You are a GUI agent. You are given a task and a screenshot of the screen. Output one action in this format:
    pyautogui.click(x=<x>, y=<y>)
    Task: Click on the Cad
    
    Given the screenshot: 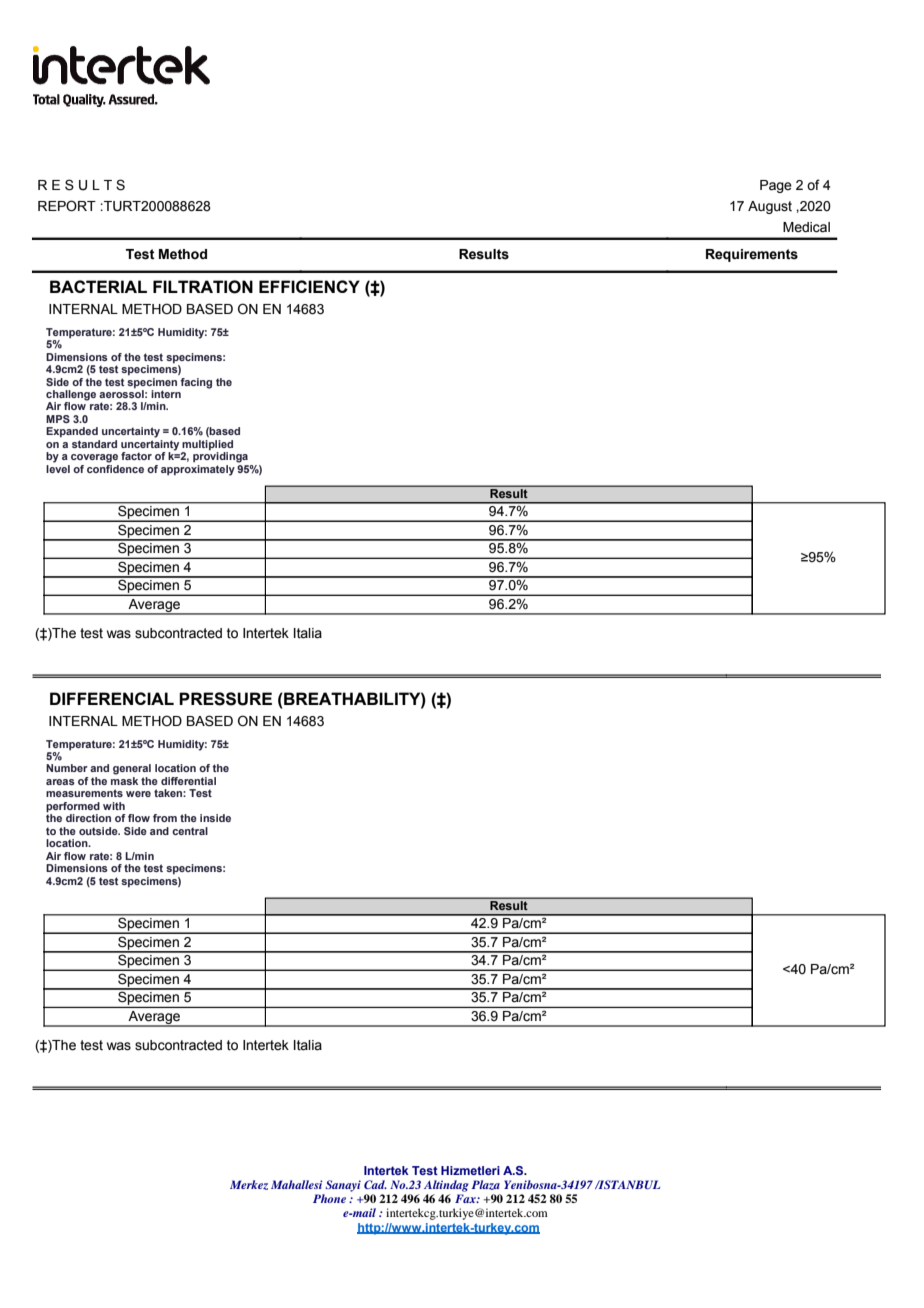 What is the action you would take?
    pyautogui.click(x=375, y=1184)
